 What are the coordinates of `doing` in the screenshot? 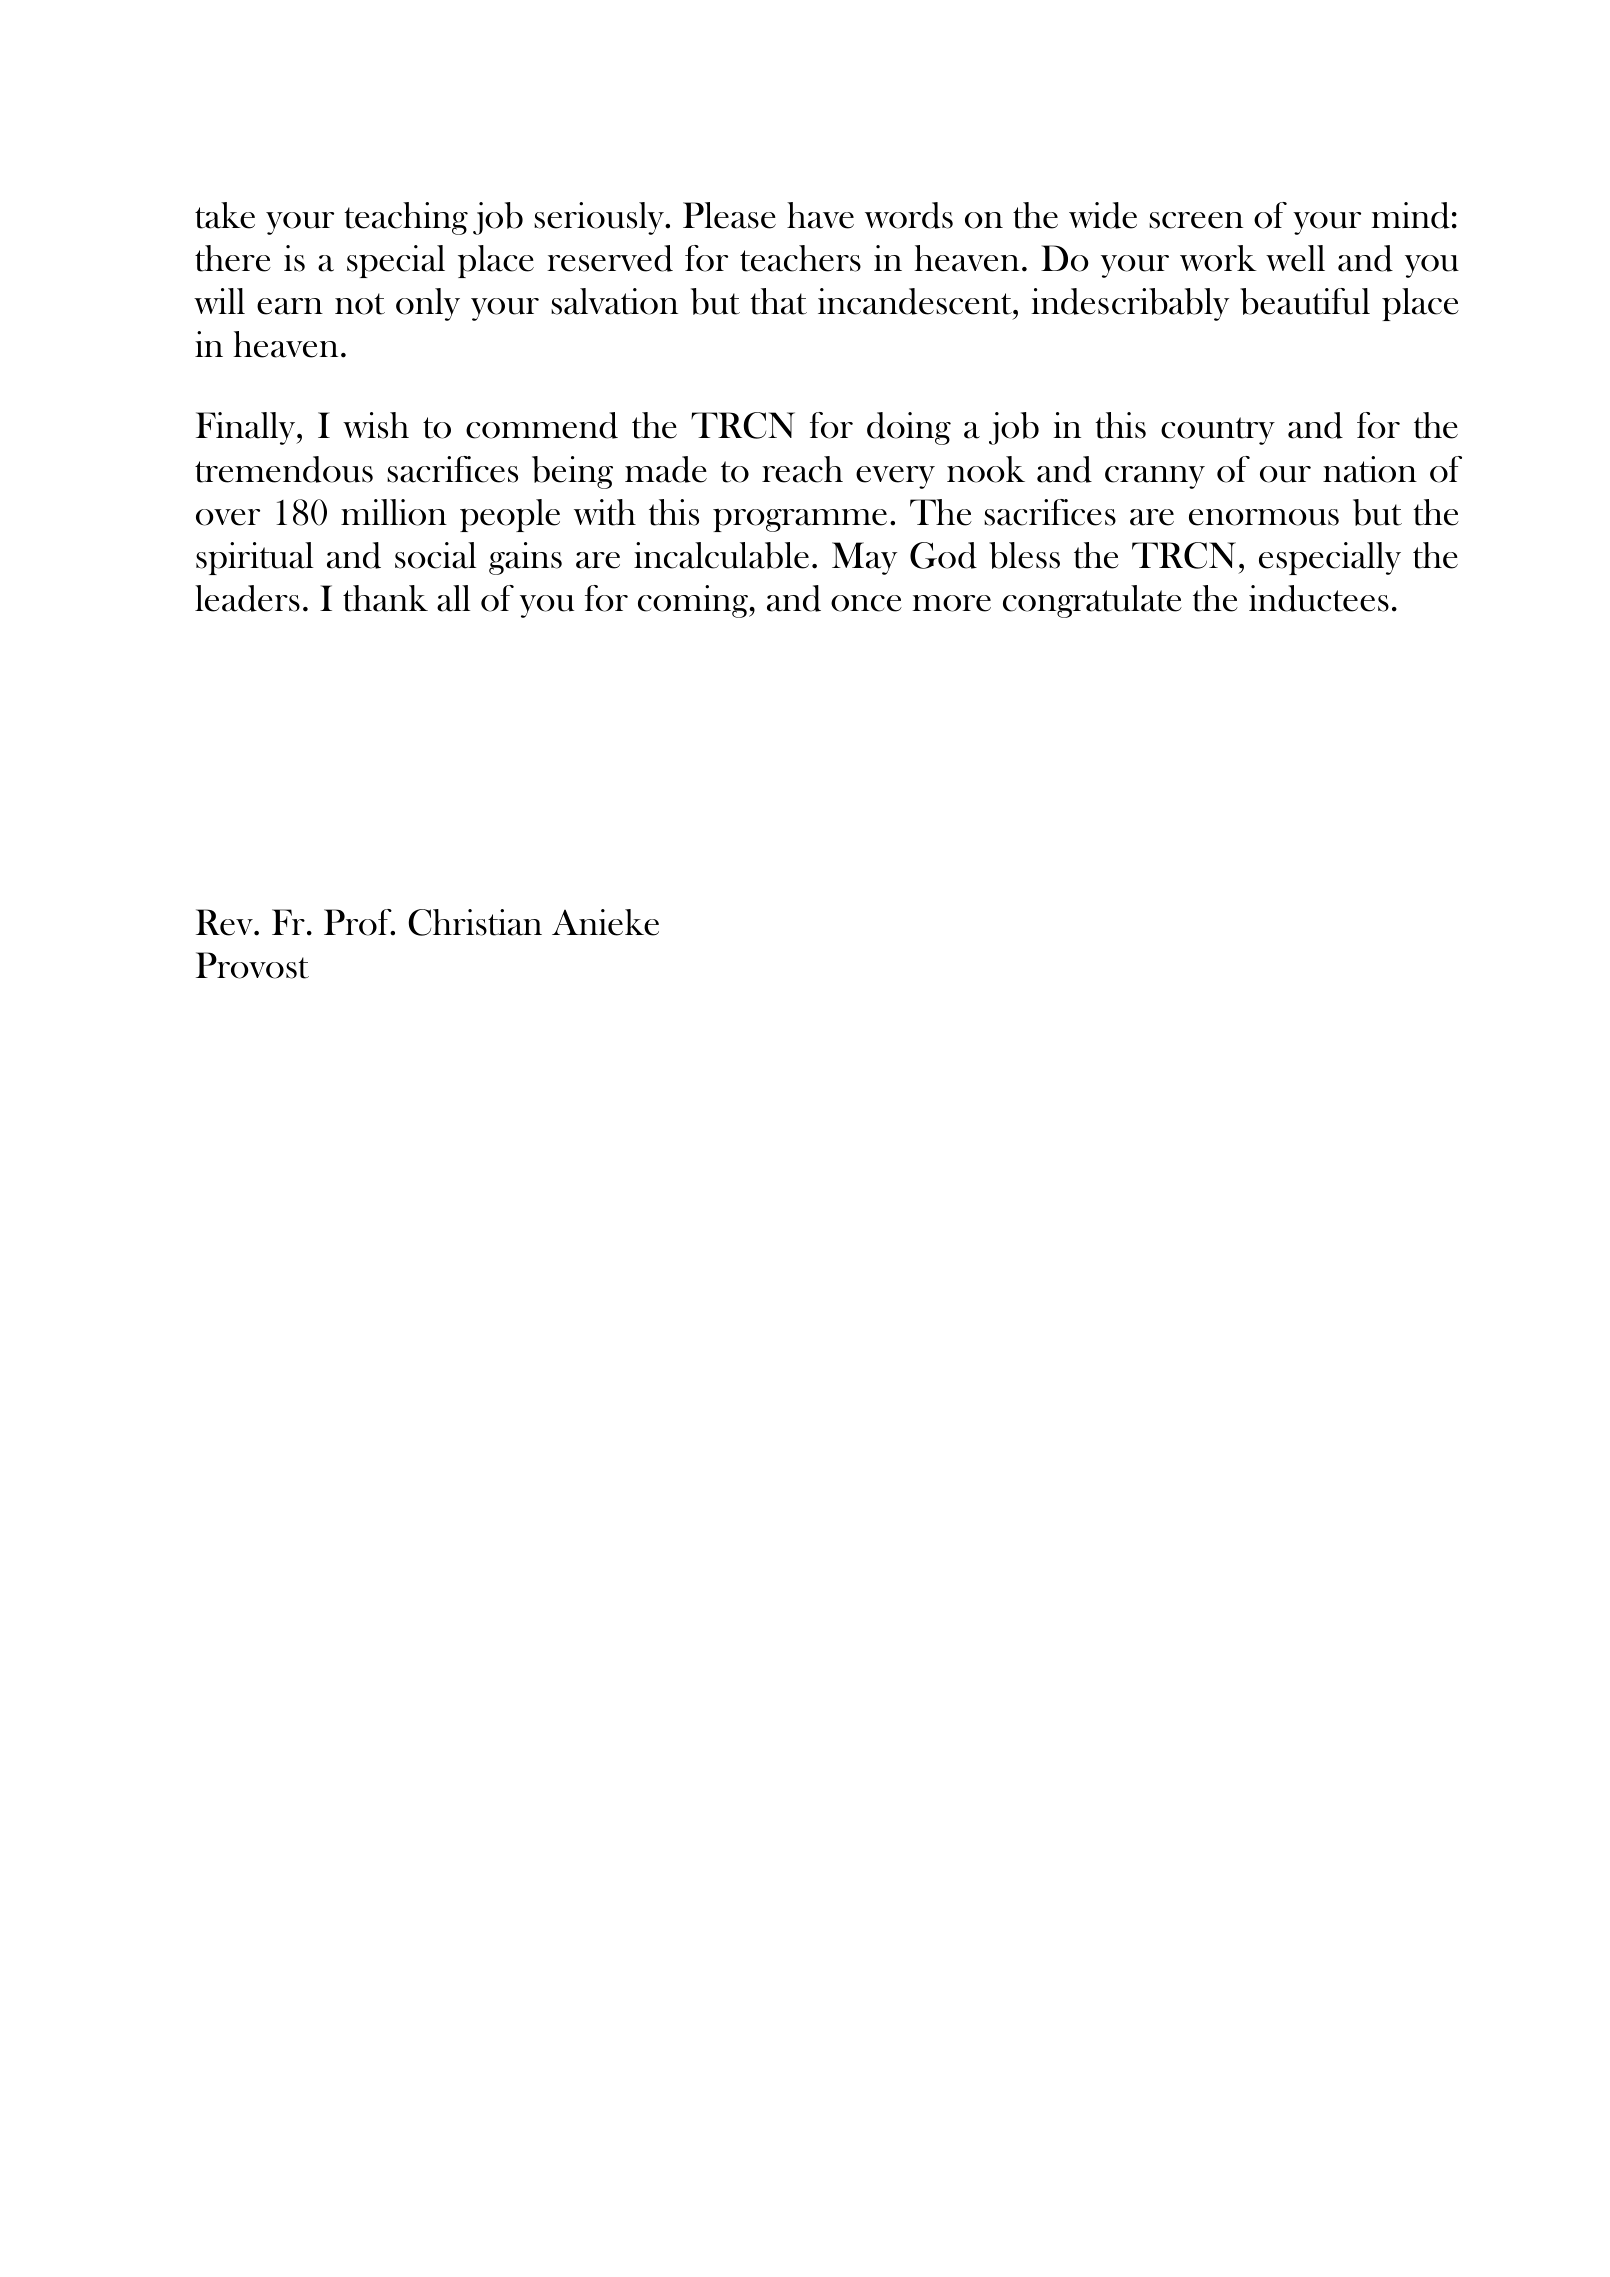 It's located at (909, 428).
